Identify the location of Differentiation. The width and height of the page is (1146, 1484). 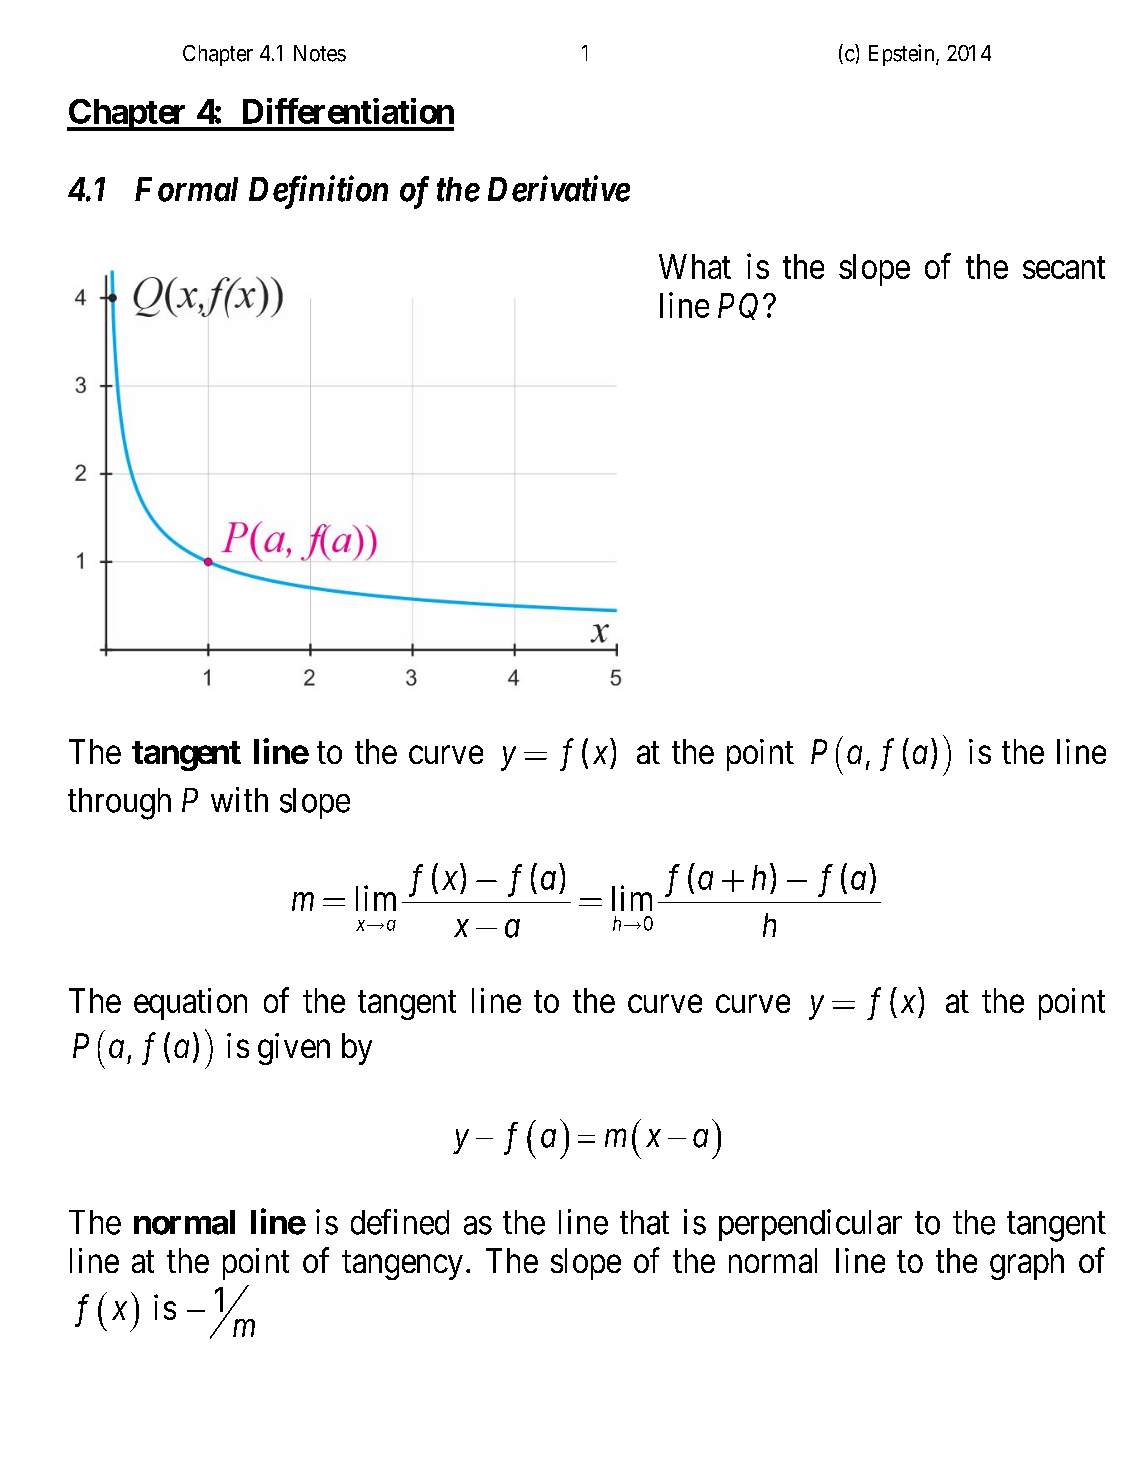
(348, 111).
